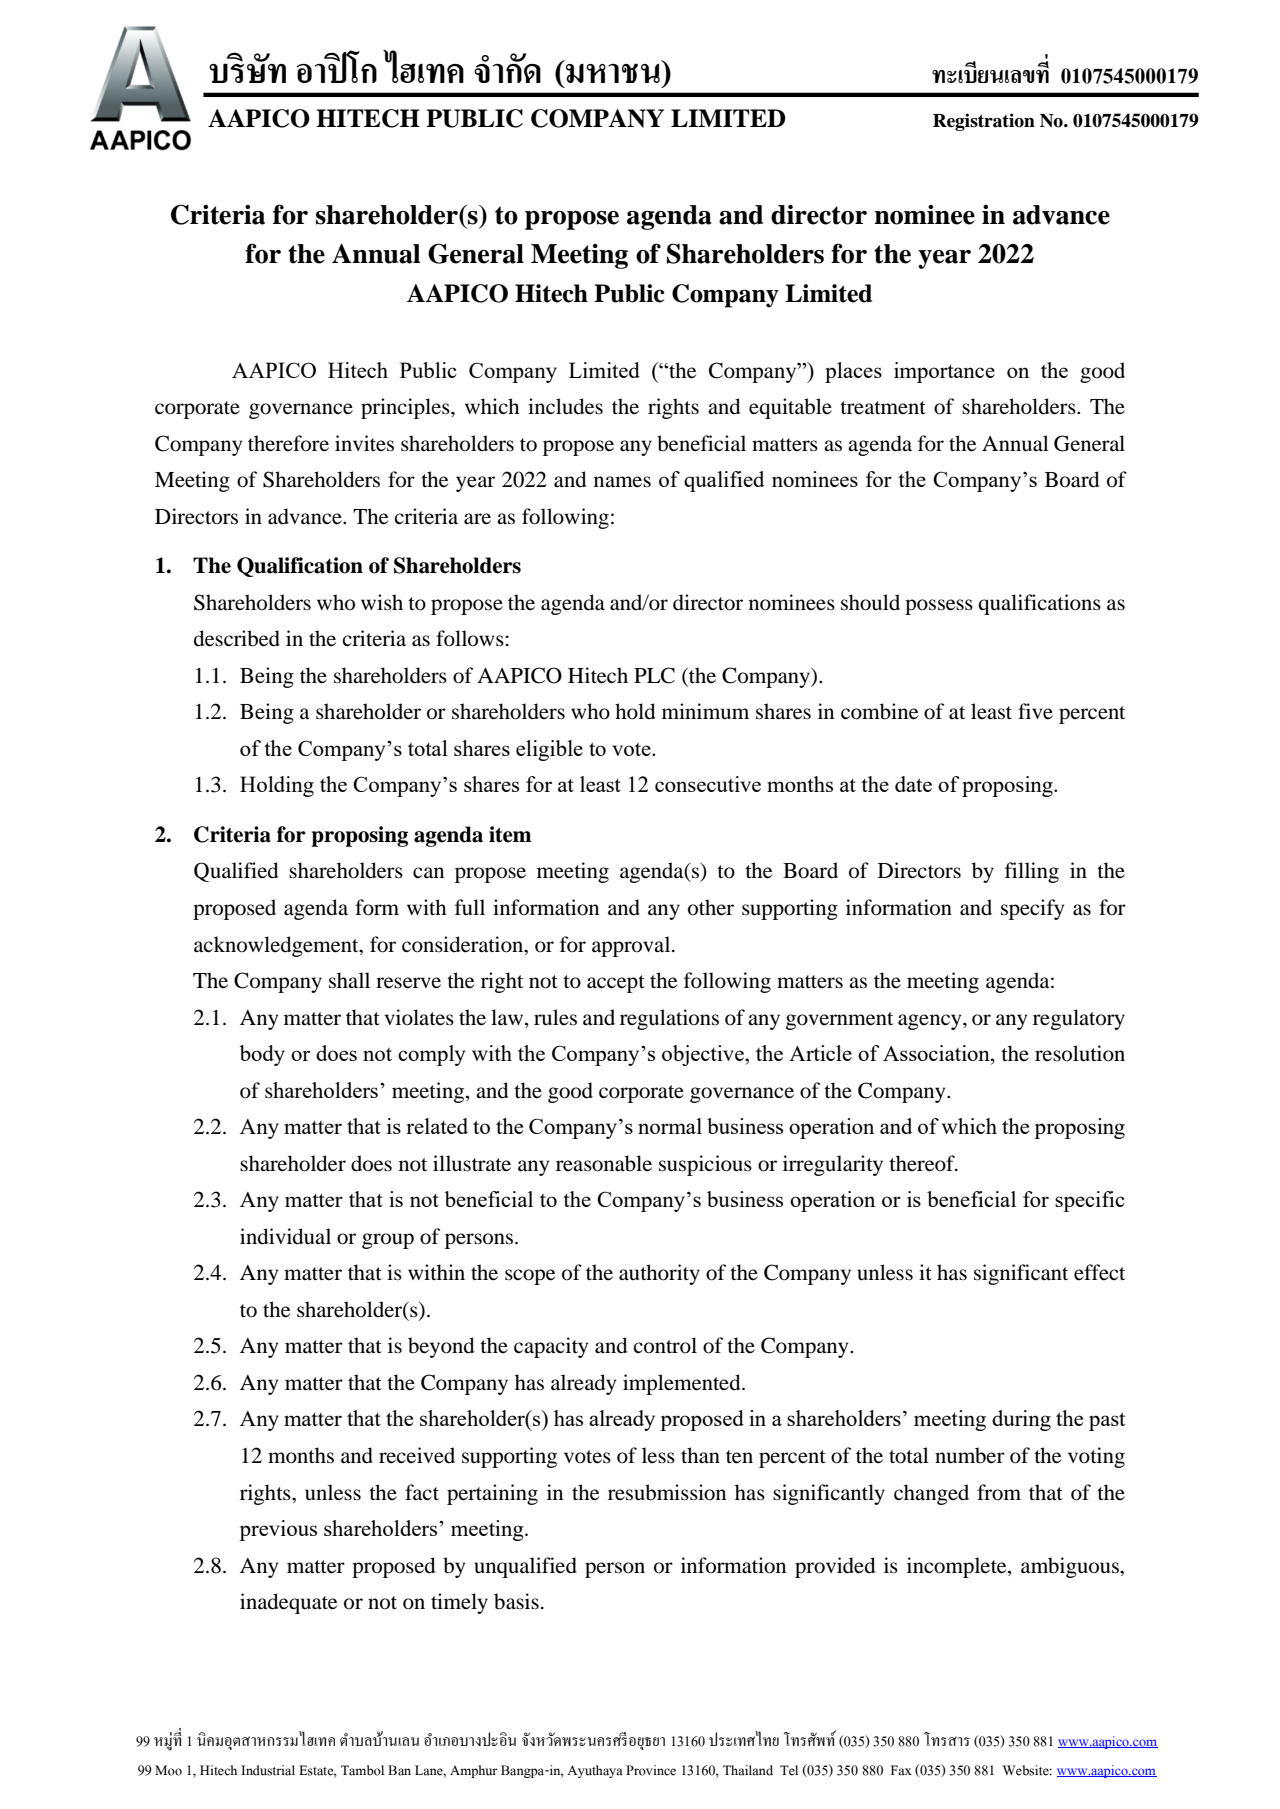 Image resolution: width=1280 pixels, height=1809 pixels. I want to click on described, so click(237, 638).
